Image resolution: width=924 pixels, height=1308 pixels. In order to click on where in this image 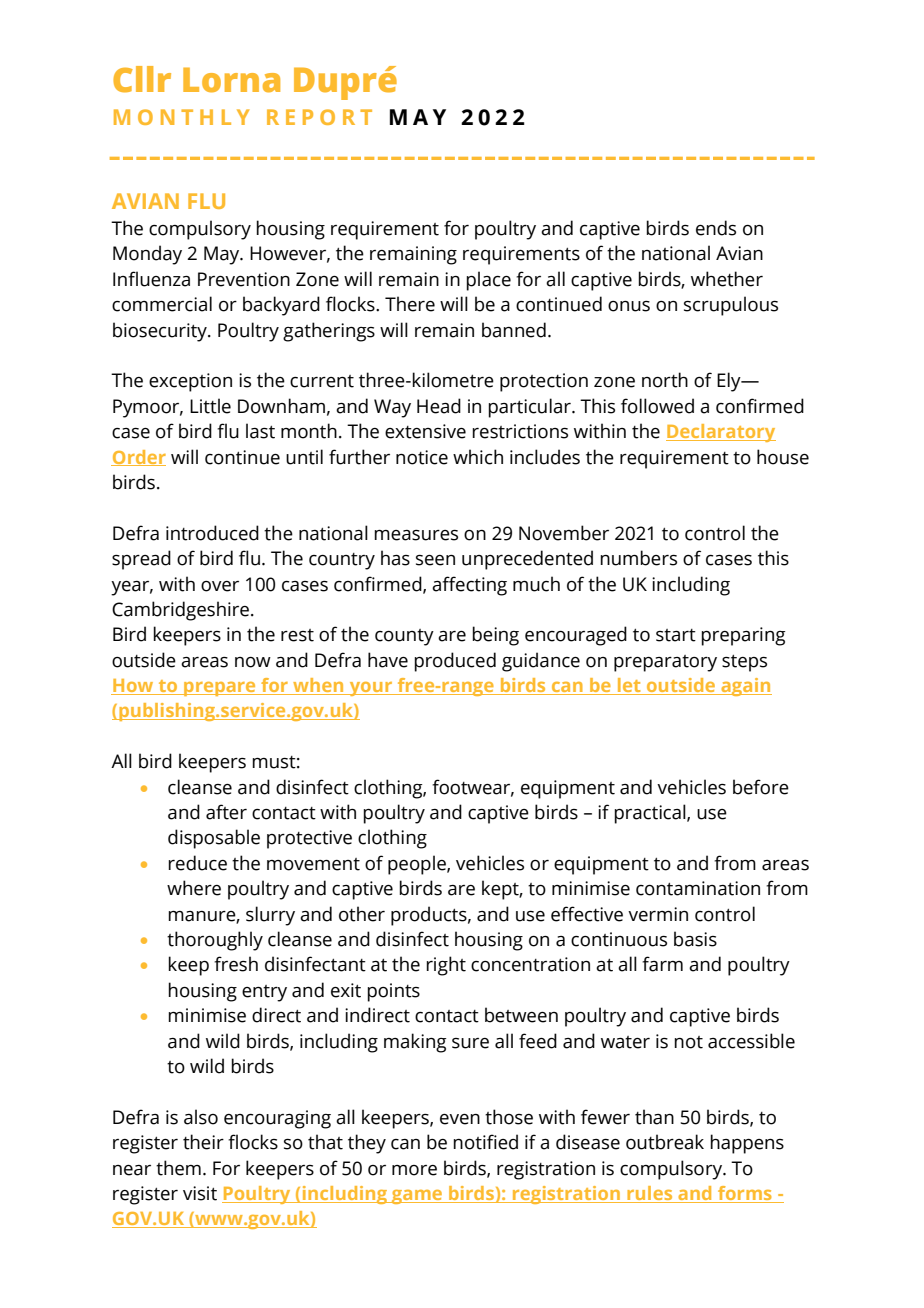, I will do `click(194, 888)`.
